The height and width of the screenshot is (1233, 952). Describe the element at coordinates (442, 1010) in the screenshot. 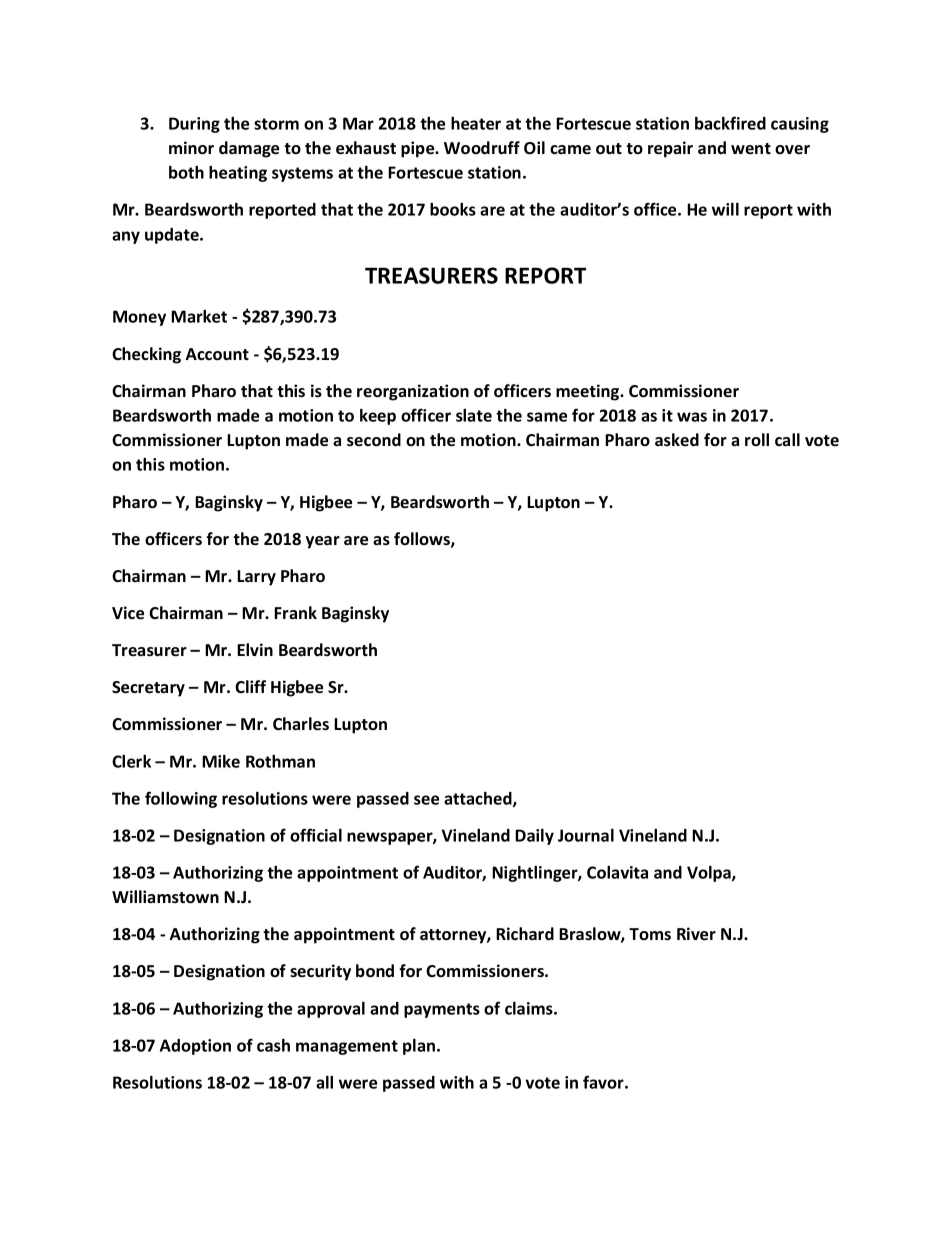

I see `payments` at that location.
